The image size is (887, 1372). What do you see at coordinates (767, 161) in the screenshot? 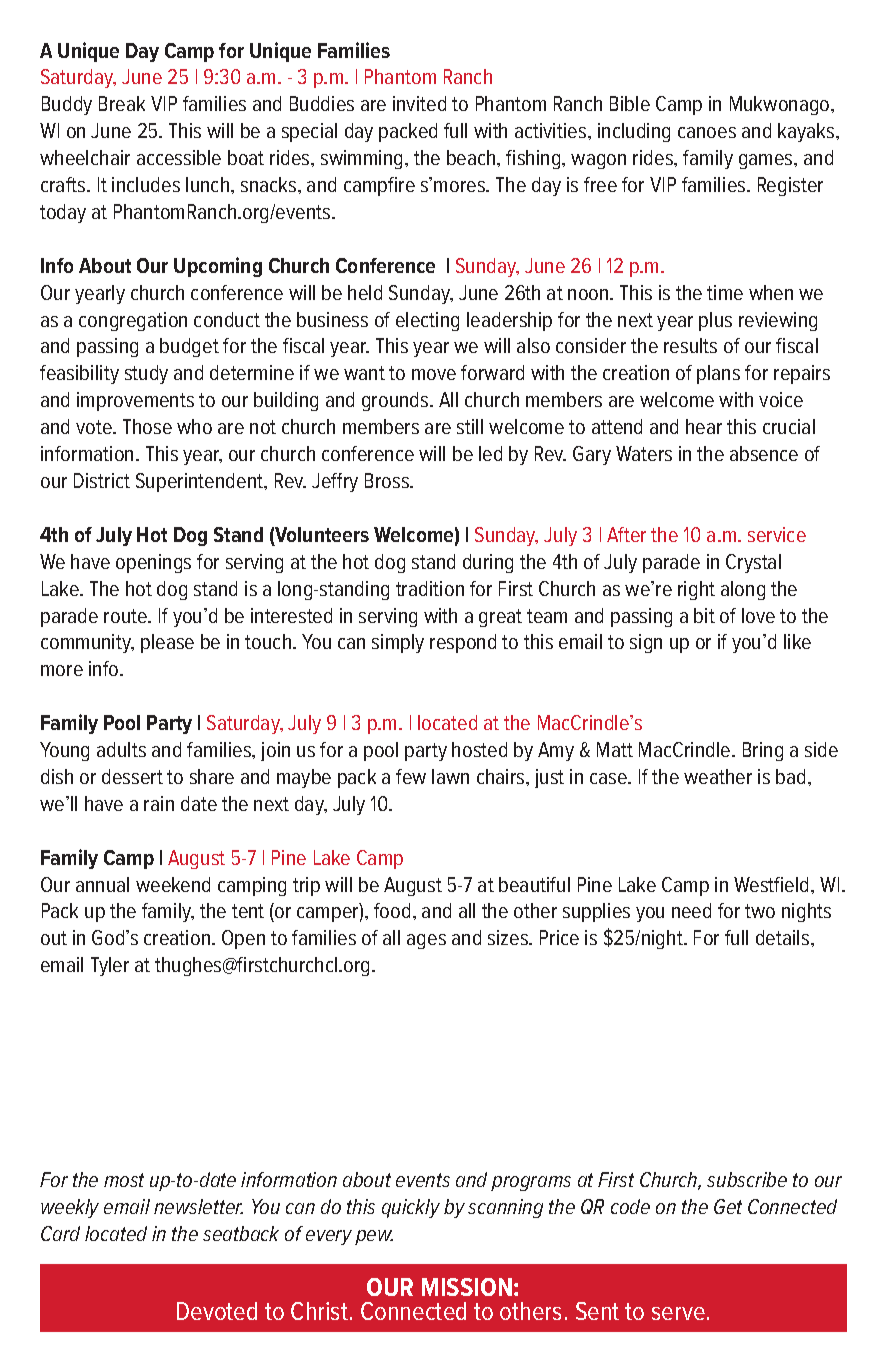
I see `games` at bounding box center [767, 161].
